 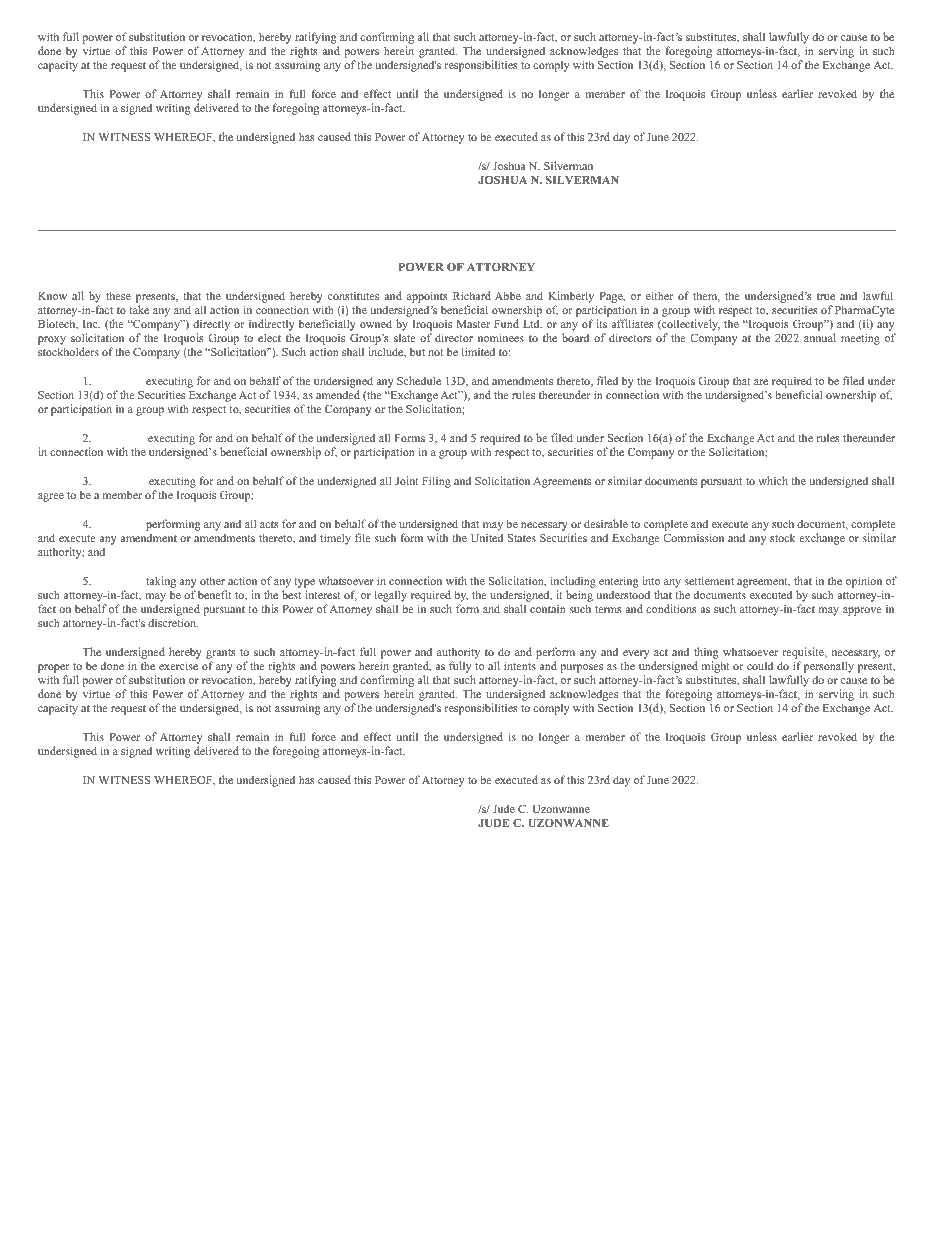 What do you see at coordinates (709, 580) in the screenshot?
I see `settlement` at bounding box center [709, 580].
